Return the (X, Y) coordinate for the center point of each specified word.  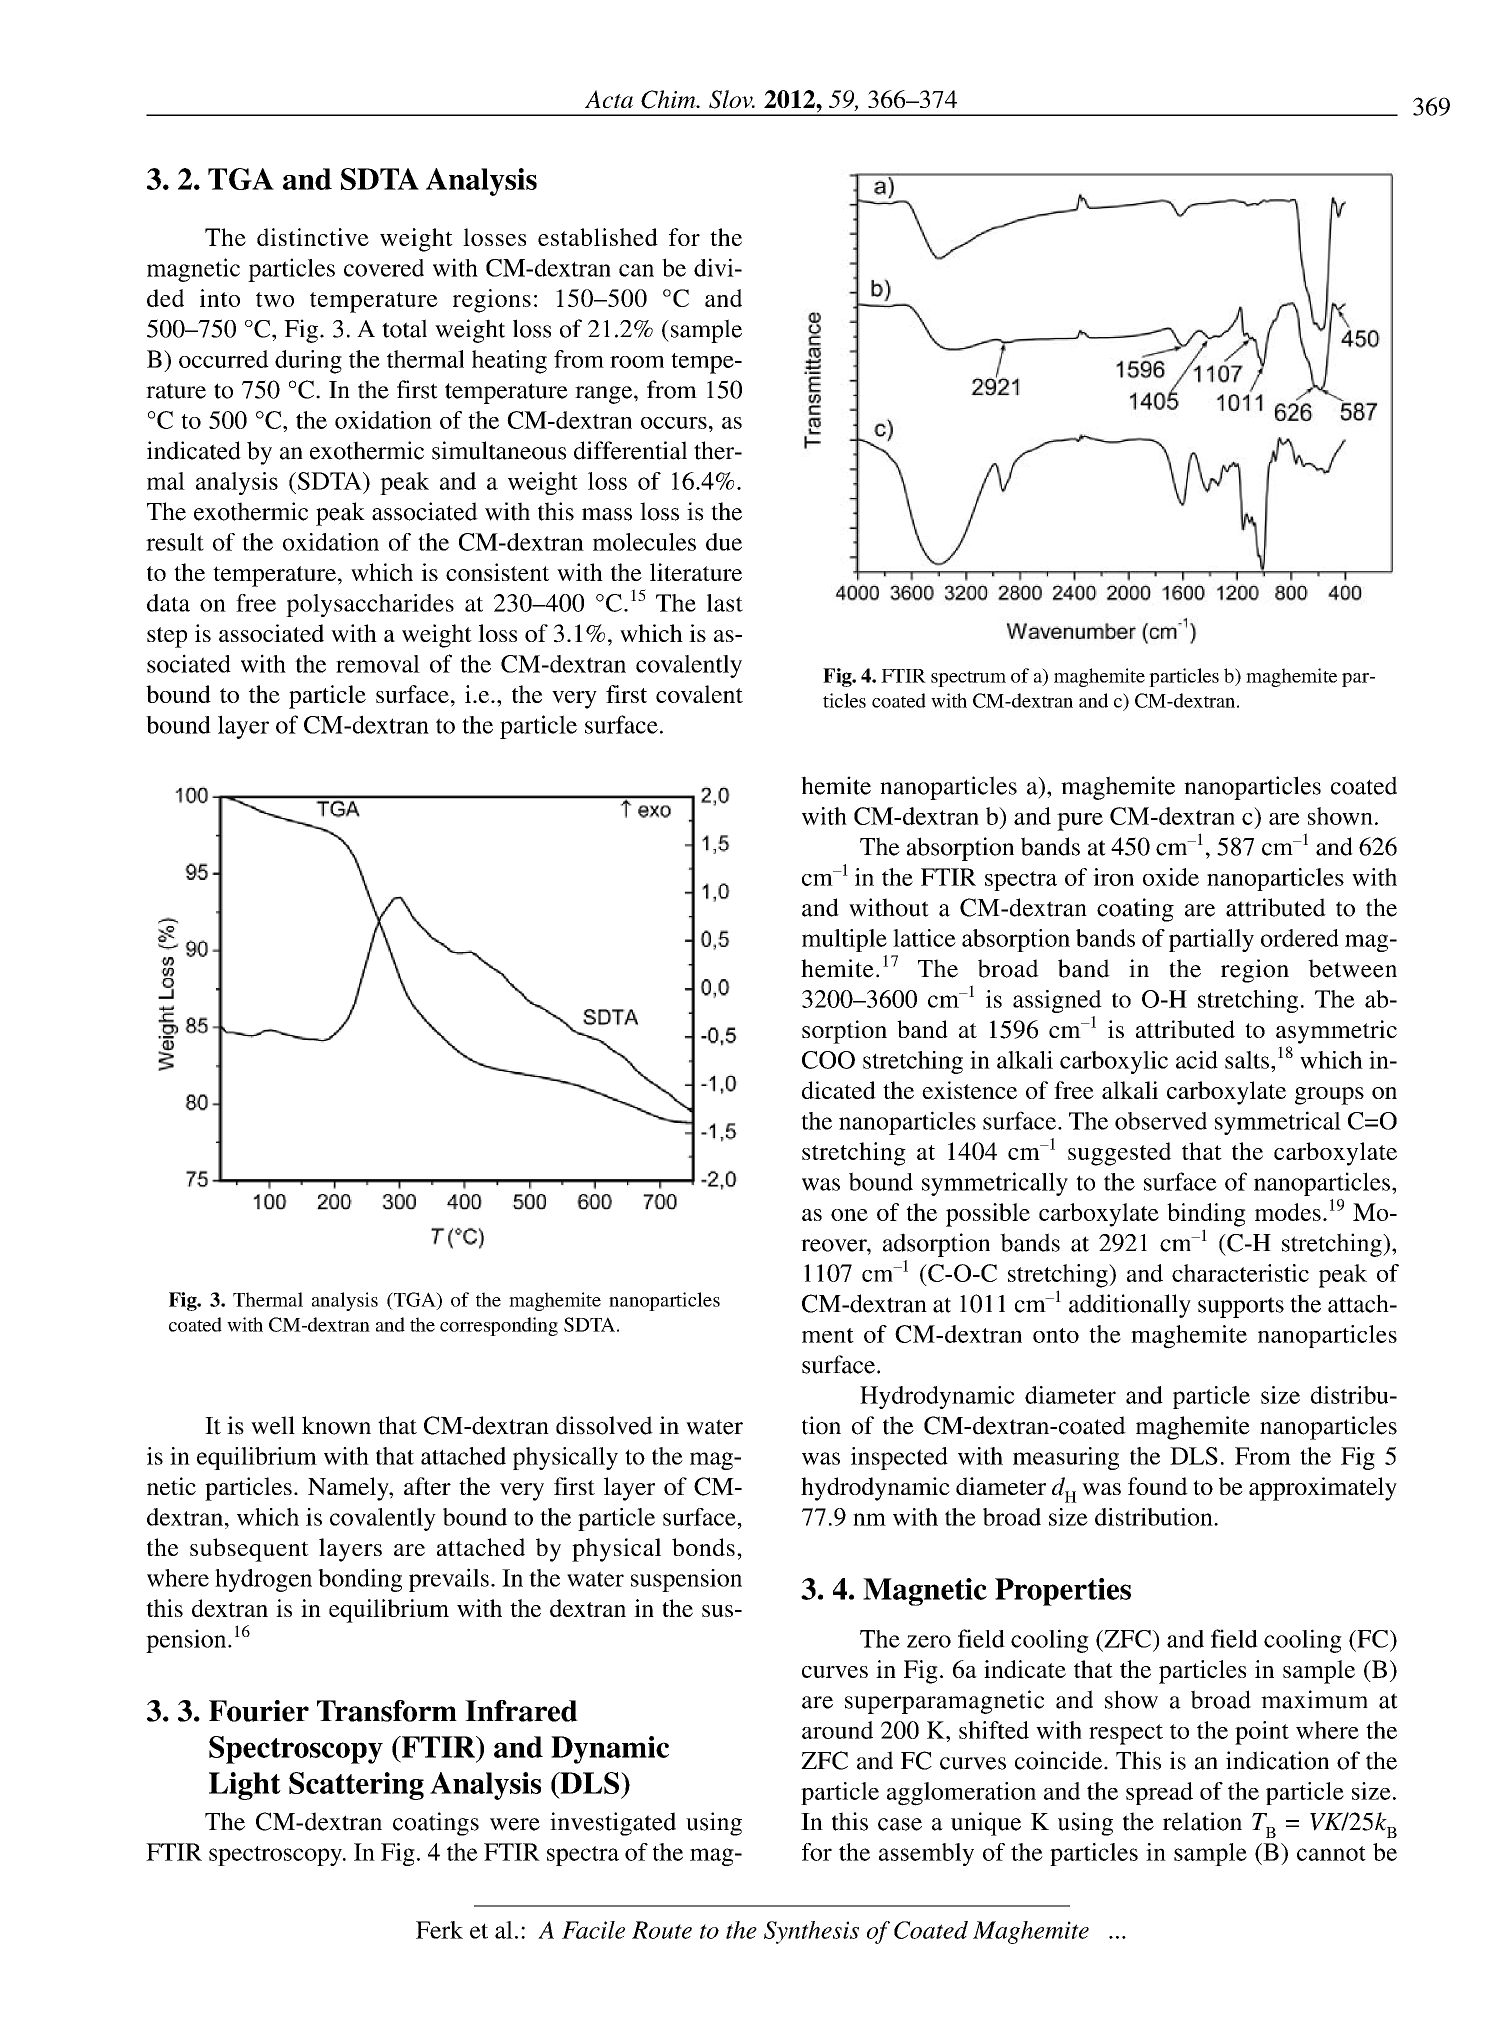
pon (506, 1329)
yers (360, 1553)
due (724, 542)
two (275, 299)
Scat (317, 1783)
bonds (703, 1547)
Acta (609, 99)
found (1158, 1486)
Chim (669, 99)
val (405, 664)
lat (906, 938)
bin (1183, 1212)
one (849, 1215)
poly (309, 605)
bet (1324, 968)
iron (1113, 877)
